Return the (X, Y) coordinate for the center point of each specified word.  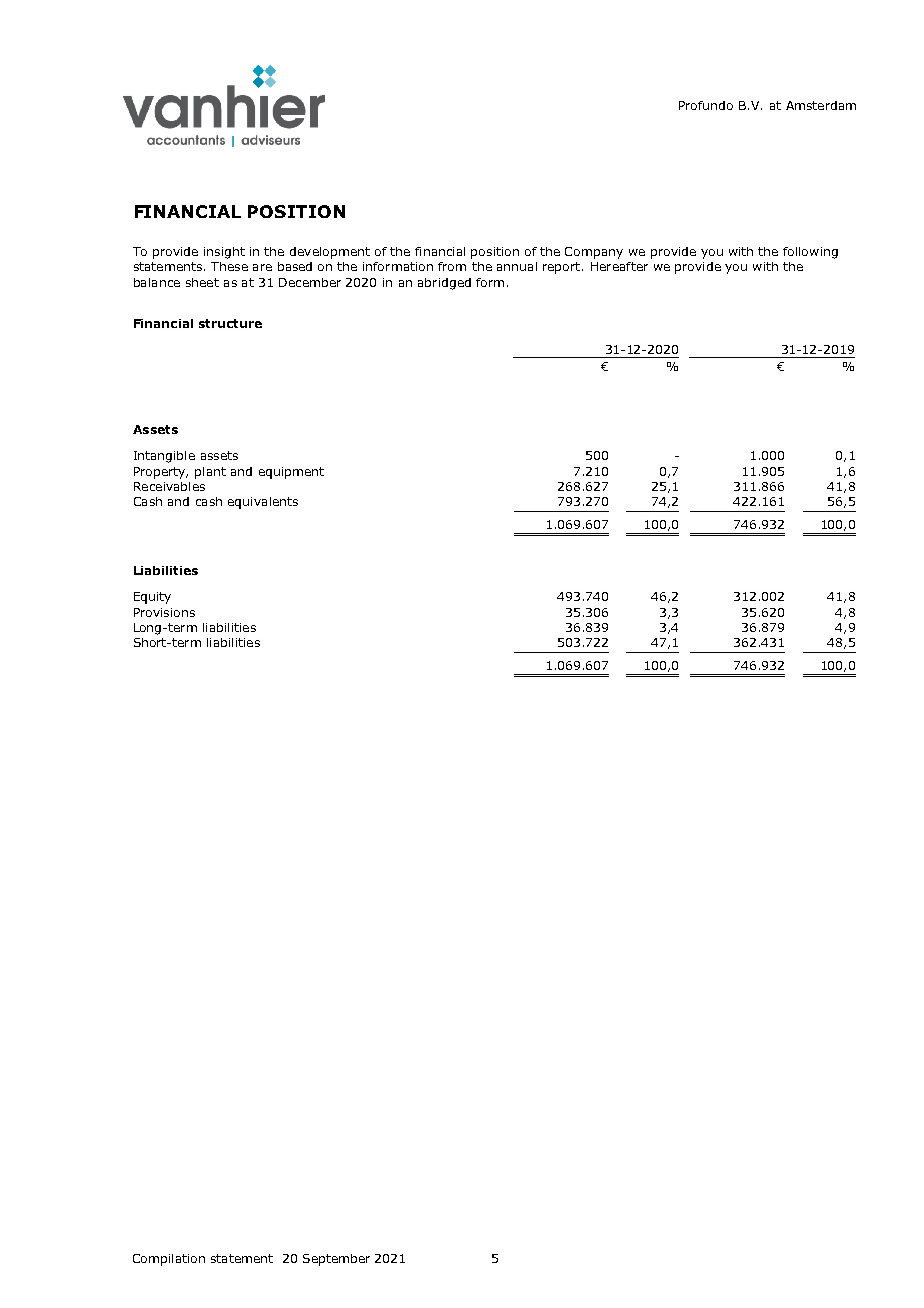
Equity (152, 598)
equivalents (263, 503)
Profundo (706, 105)
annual (517, 266)
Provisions (164, 612)
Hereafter (619, 266)
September (336, 1260)
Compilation (169, 1260)
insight (224, 253)
